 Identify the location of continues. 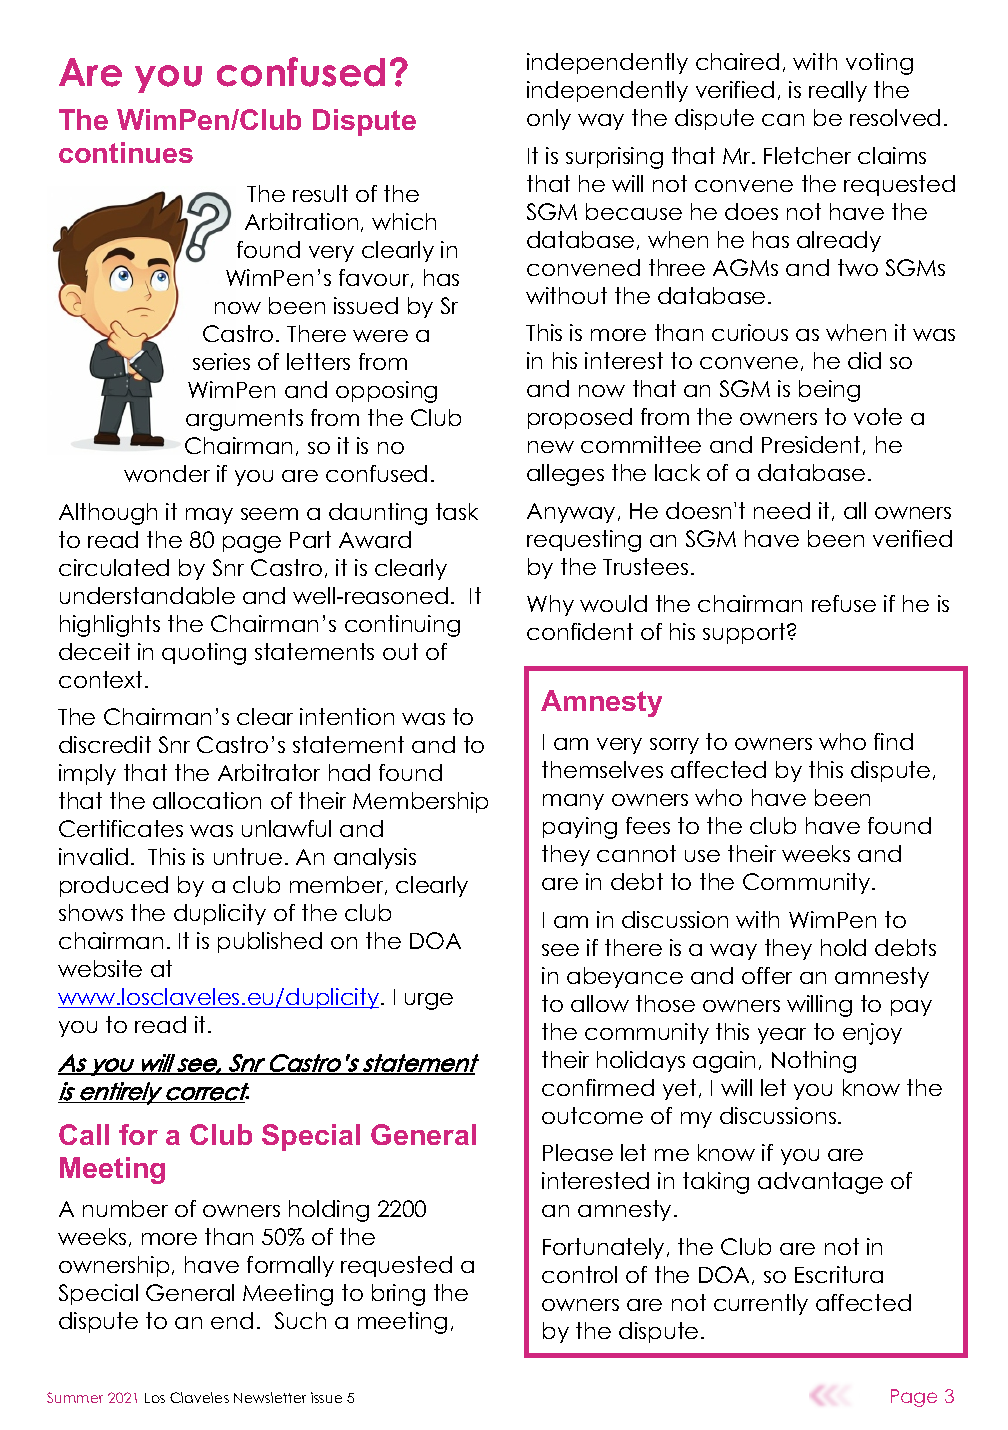
(126, 152).
